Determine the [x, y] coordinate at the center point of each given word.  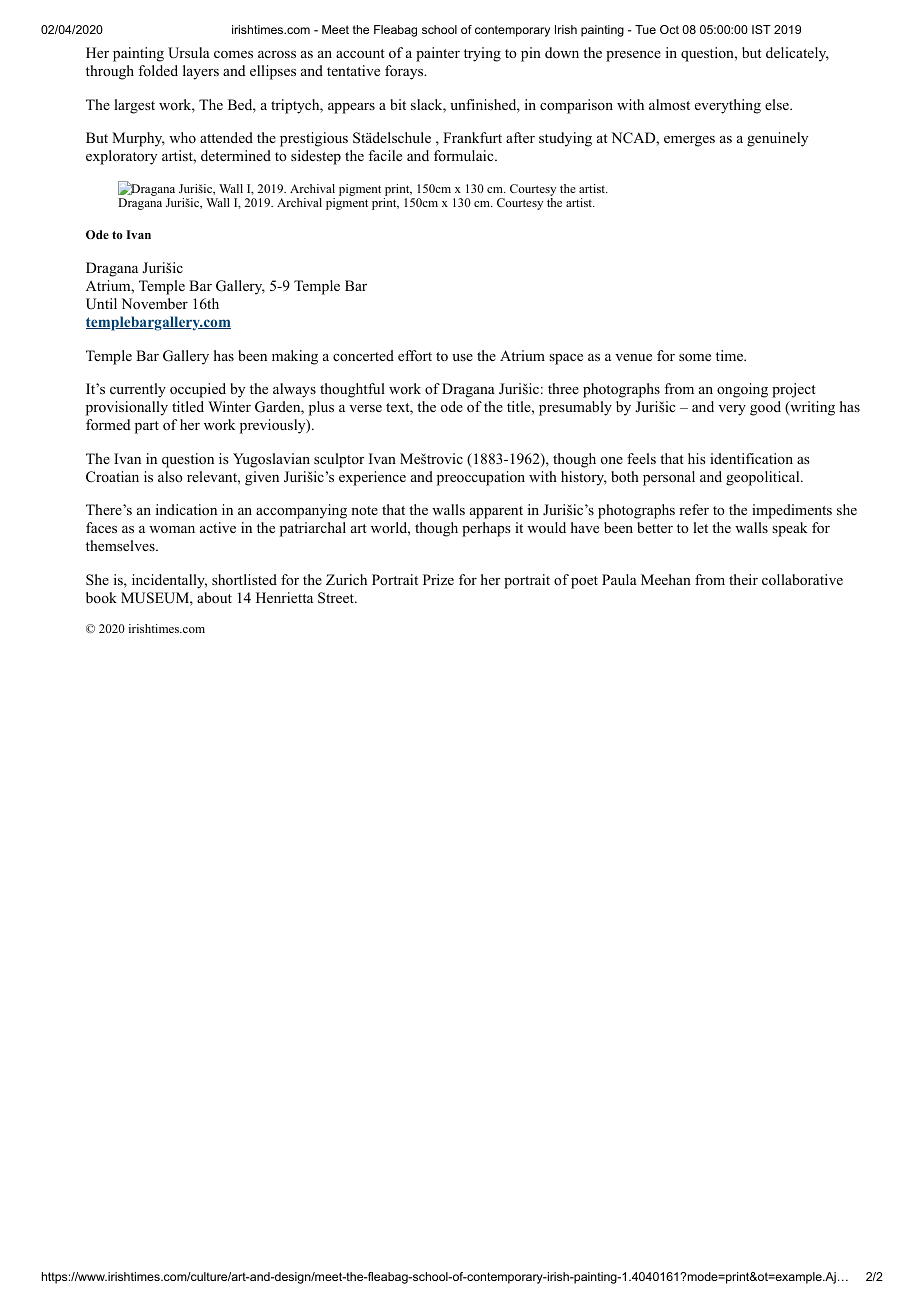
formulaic [465, 155]
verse [365, 408]
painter [438, 54]
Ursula [189, 53]
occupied [198, 390]
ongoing [742, 390]
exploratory [121, 157]
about [214, 597]
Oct [669, 29]
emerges [689, 141]
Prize [438, 579]
